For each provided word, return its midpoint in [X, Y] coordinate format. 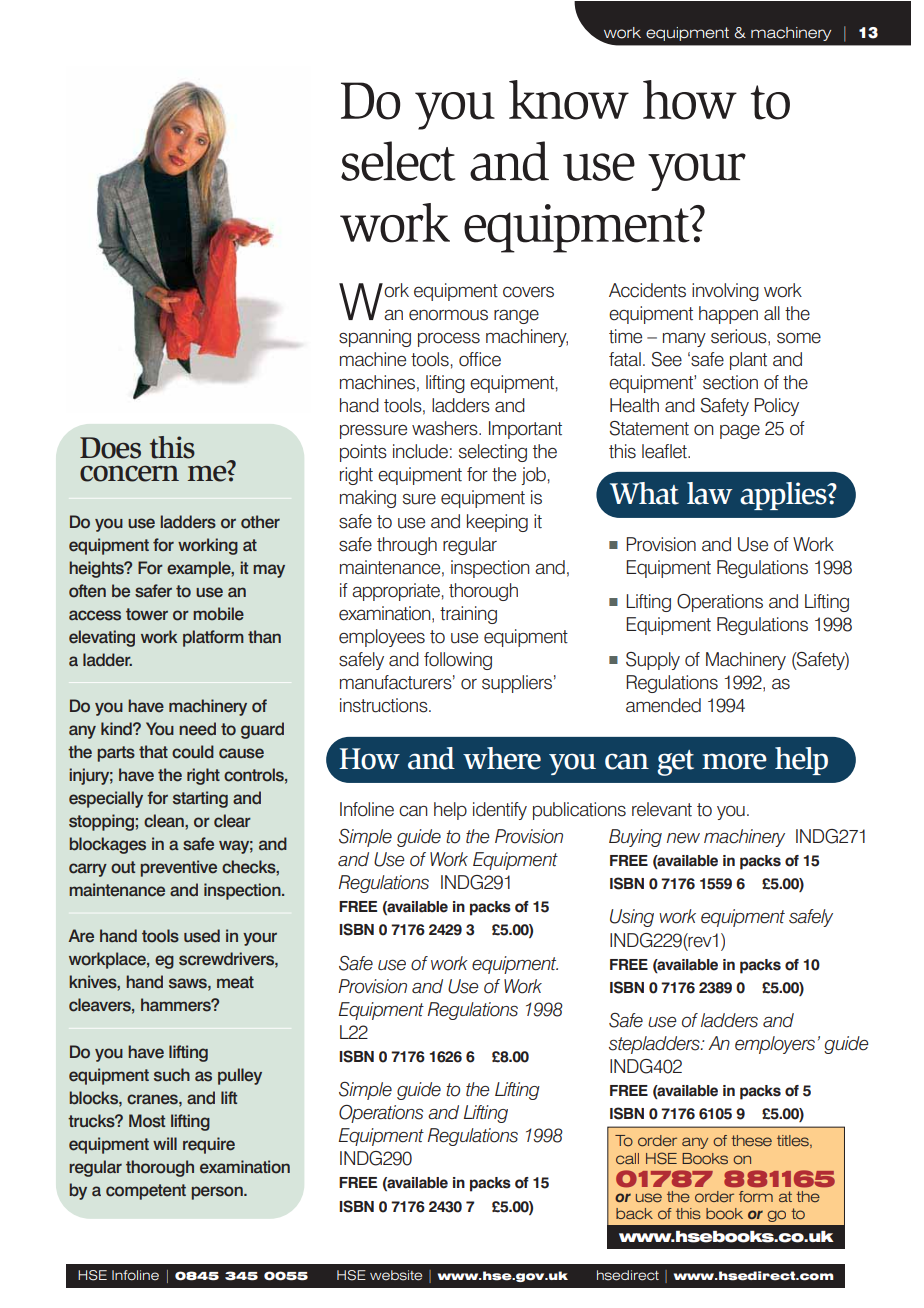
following [458, 661]
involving [725, 292]
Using [632, 918]
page [740, 432]
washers [446, 428]
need [197, 729]
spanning [375, 338]
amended [663, 705]
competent [146, 1192]
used [202, 936]
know [569, 100]
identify [500, 811]
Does [110, 448]
